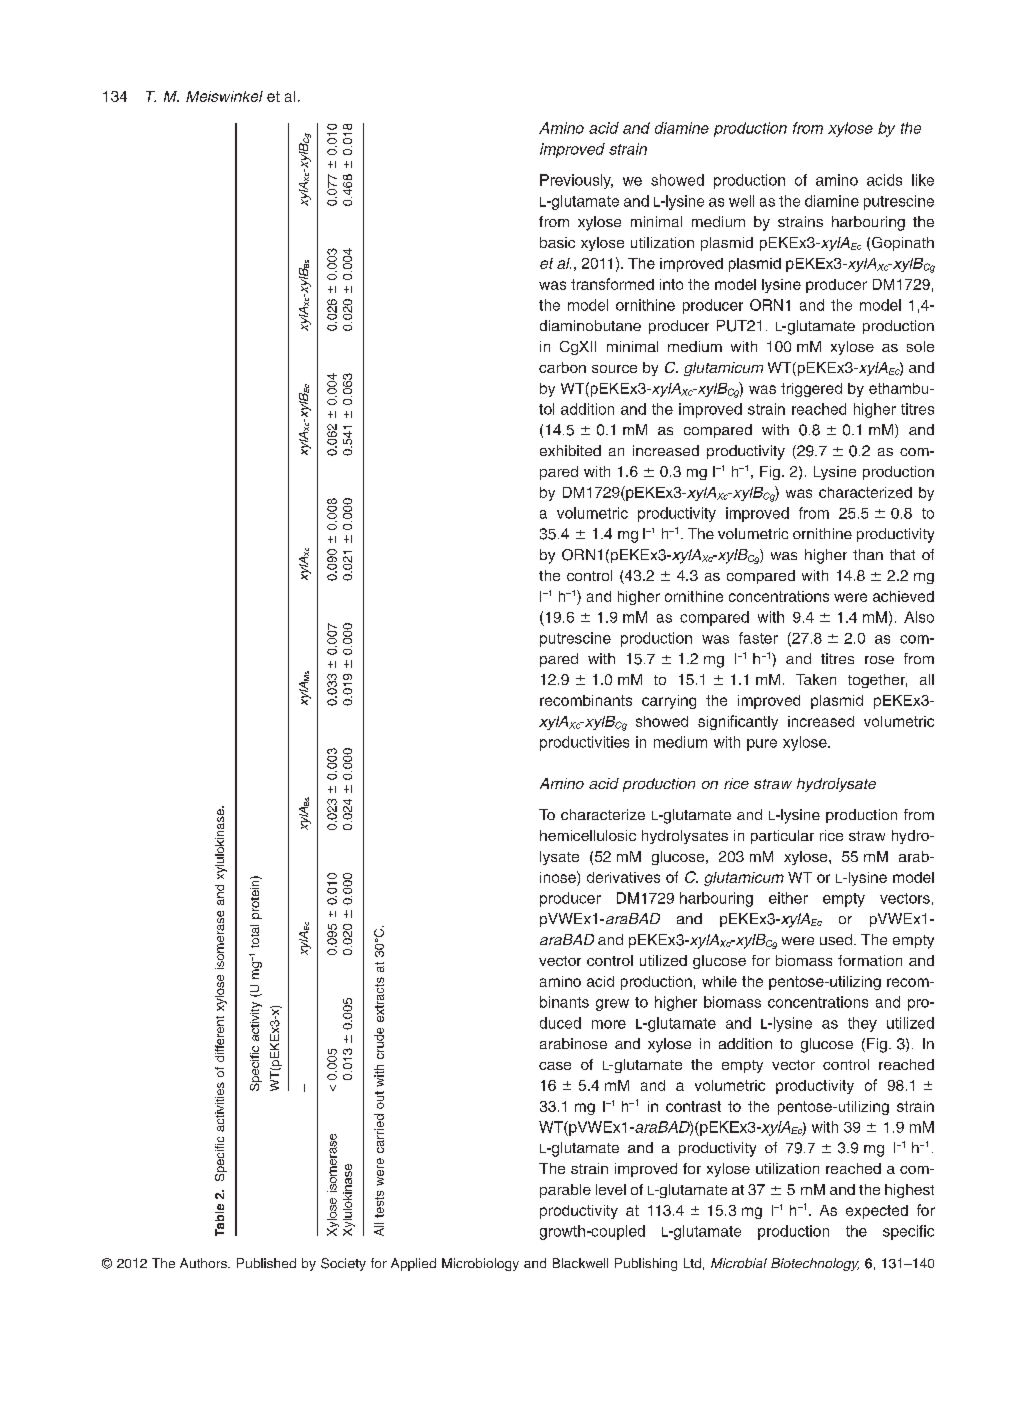 This document has height=1409, width=1035. I want to click on significantly, so click(738, 722).
